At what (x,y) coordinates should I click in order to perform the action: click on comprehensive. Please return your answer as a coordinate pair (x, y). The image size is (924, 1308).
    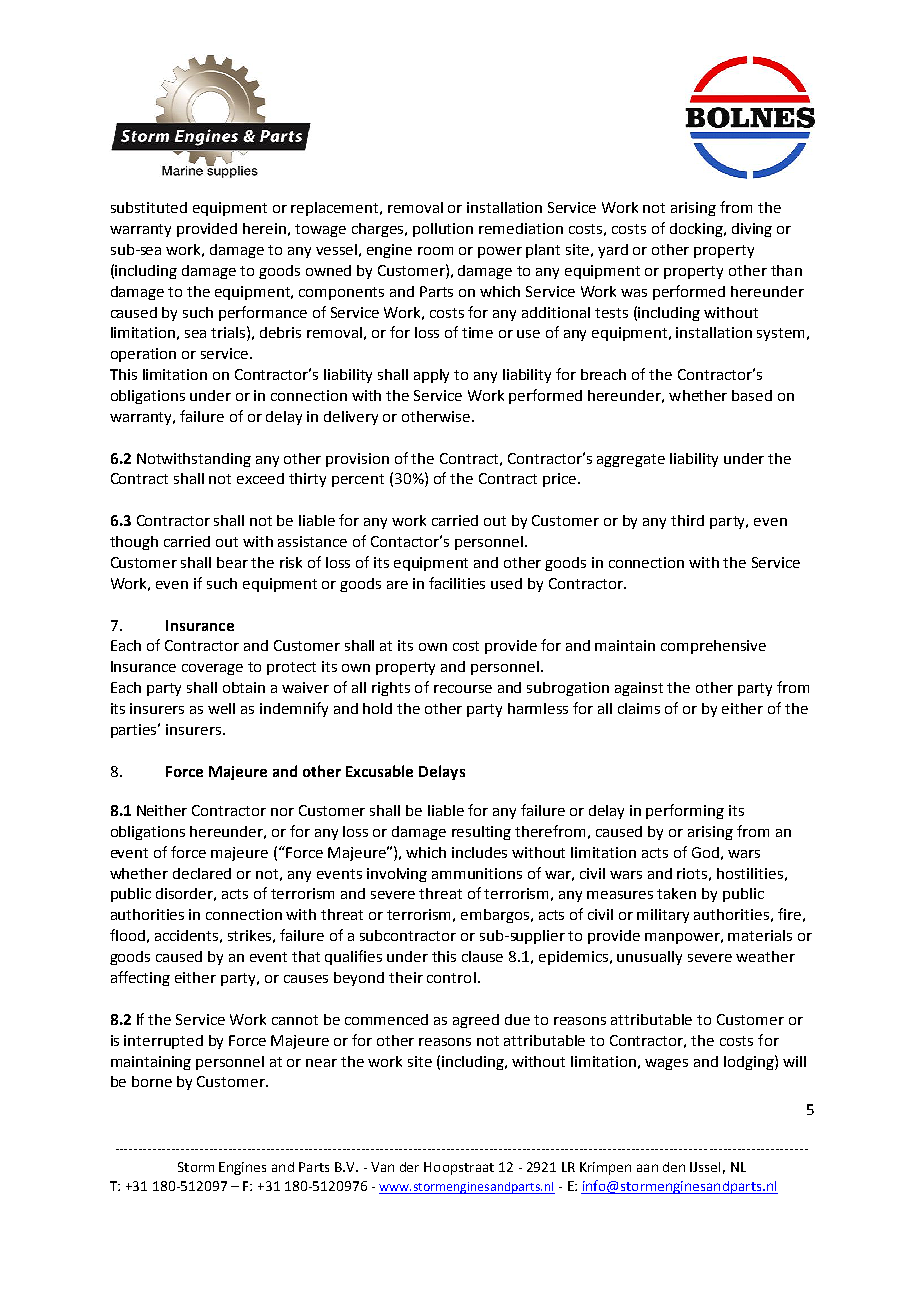
    Looking at the image, I should click on (713, 647).
